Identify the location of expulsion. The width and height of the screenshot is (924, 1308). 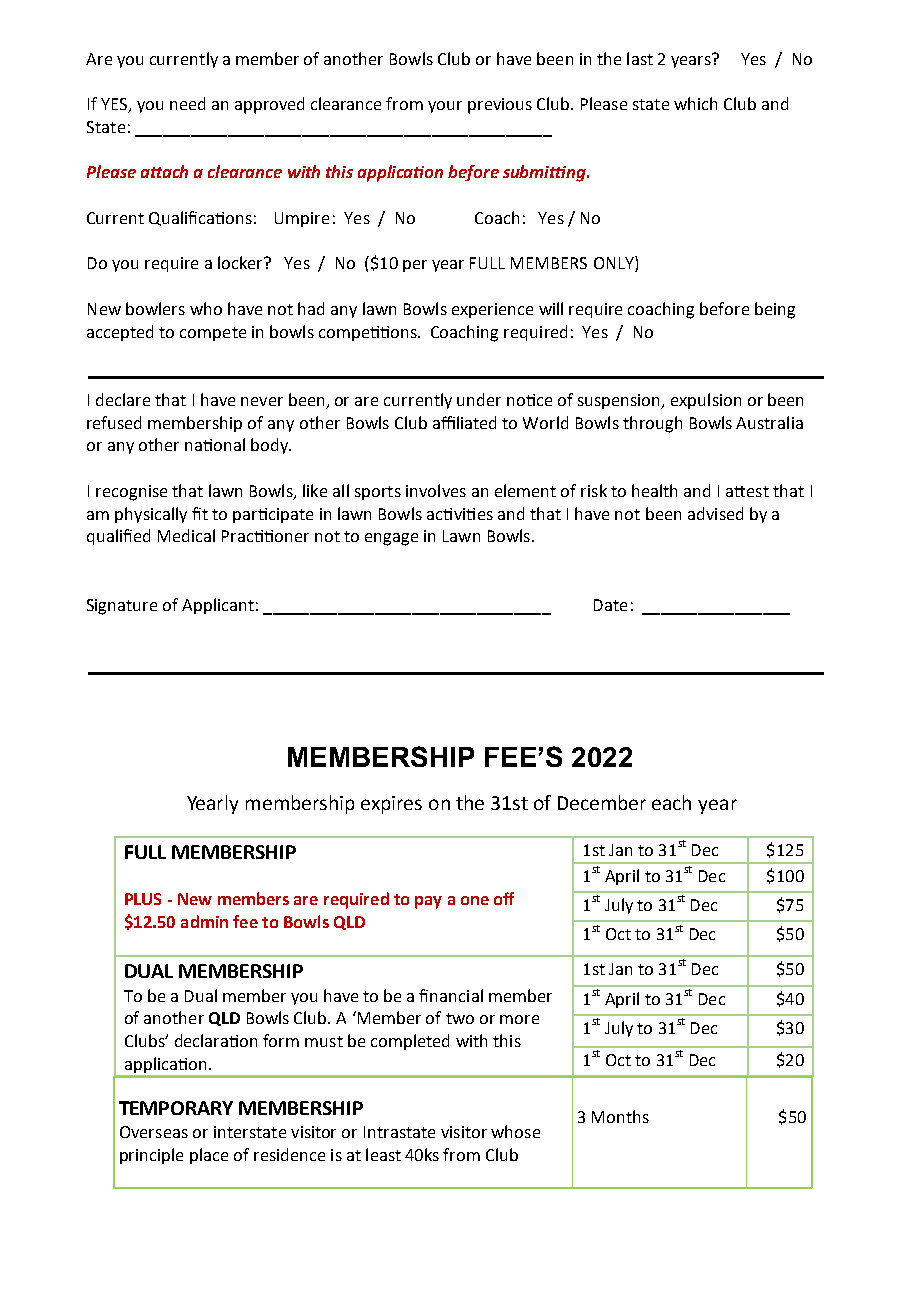
(706, 401).
